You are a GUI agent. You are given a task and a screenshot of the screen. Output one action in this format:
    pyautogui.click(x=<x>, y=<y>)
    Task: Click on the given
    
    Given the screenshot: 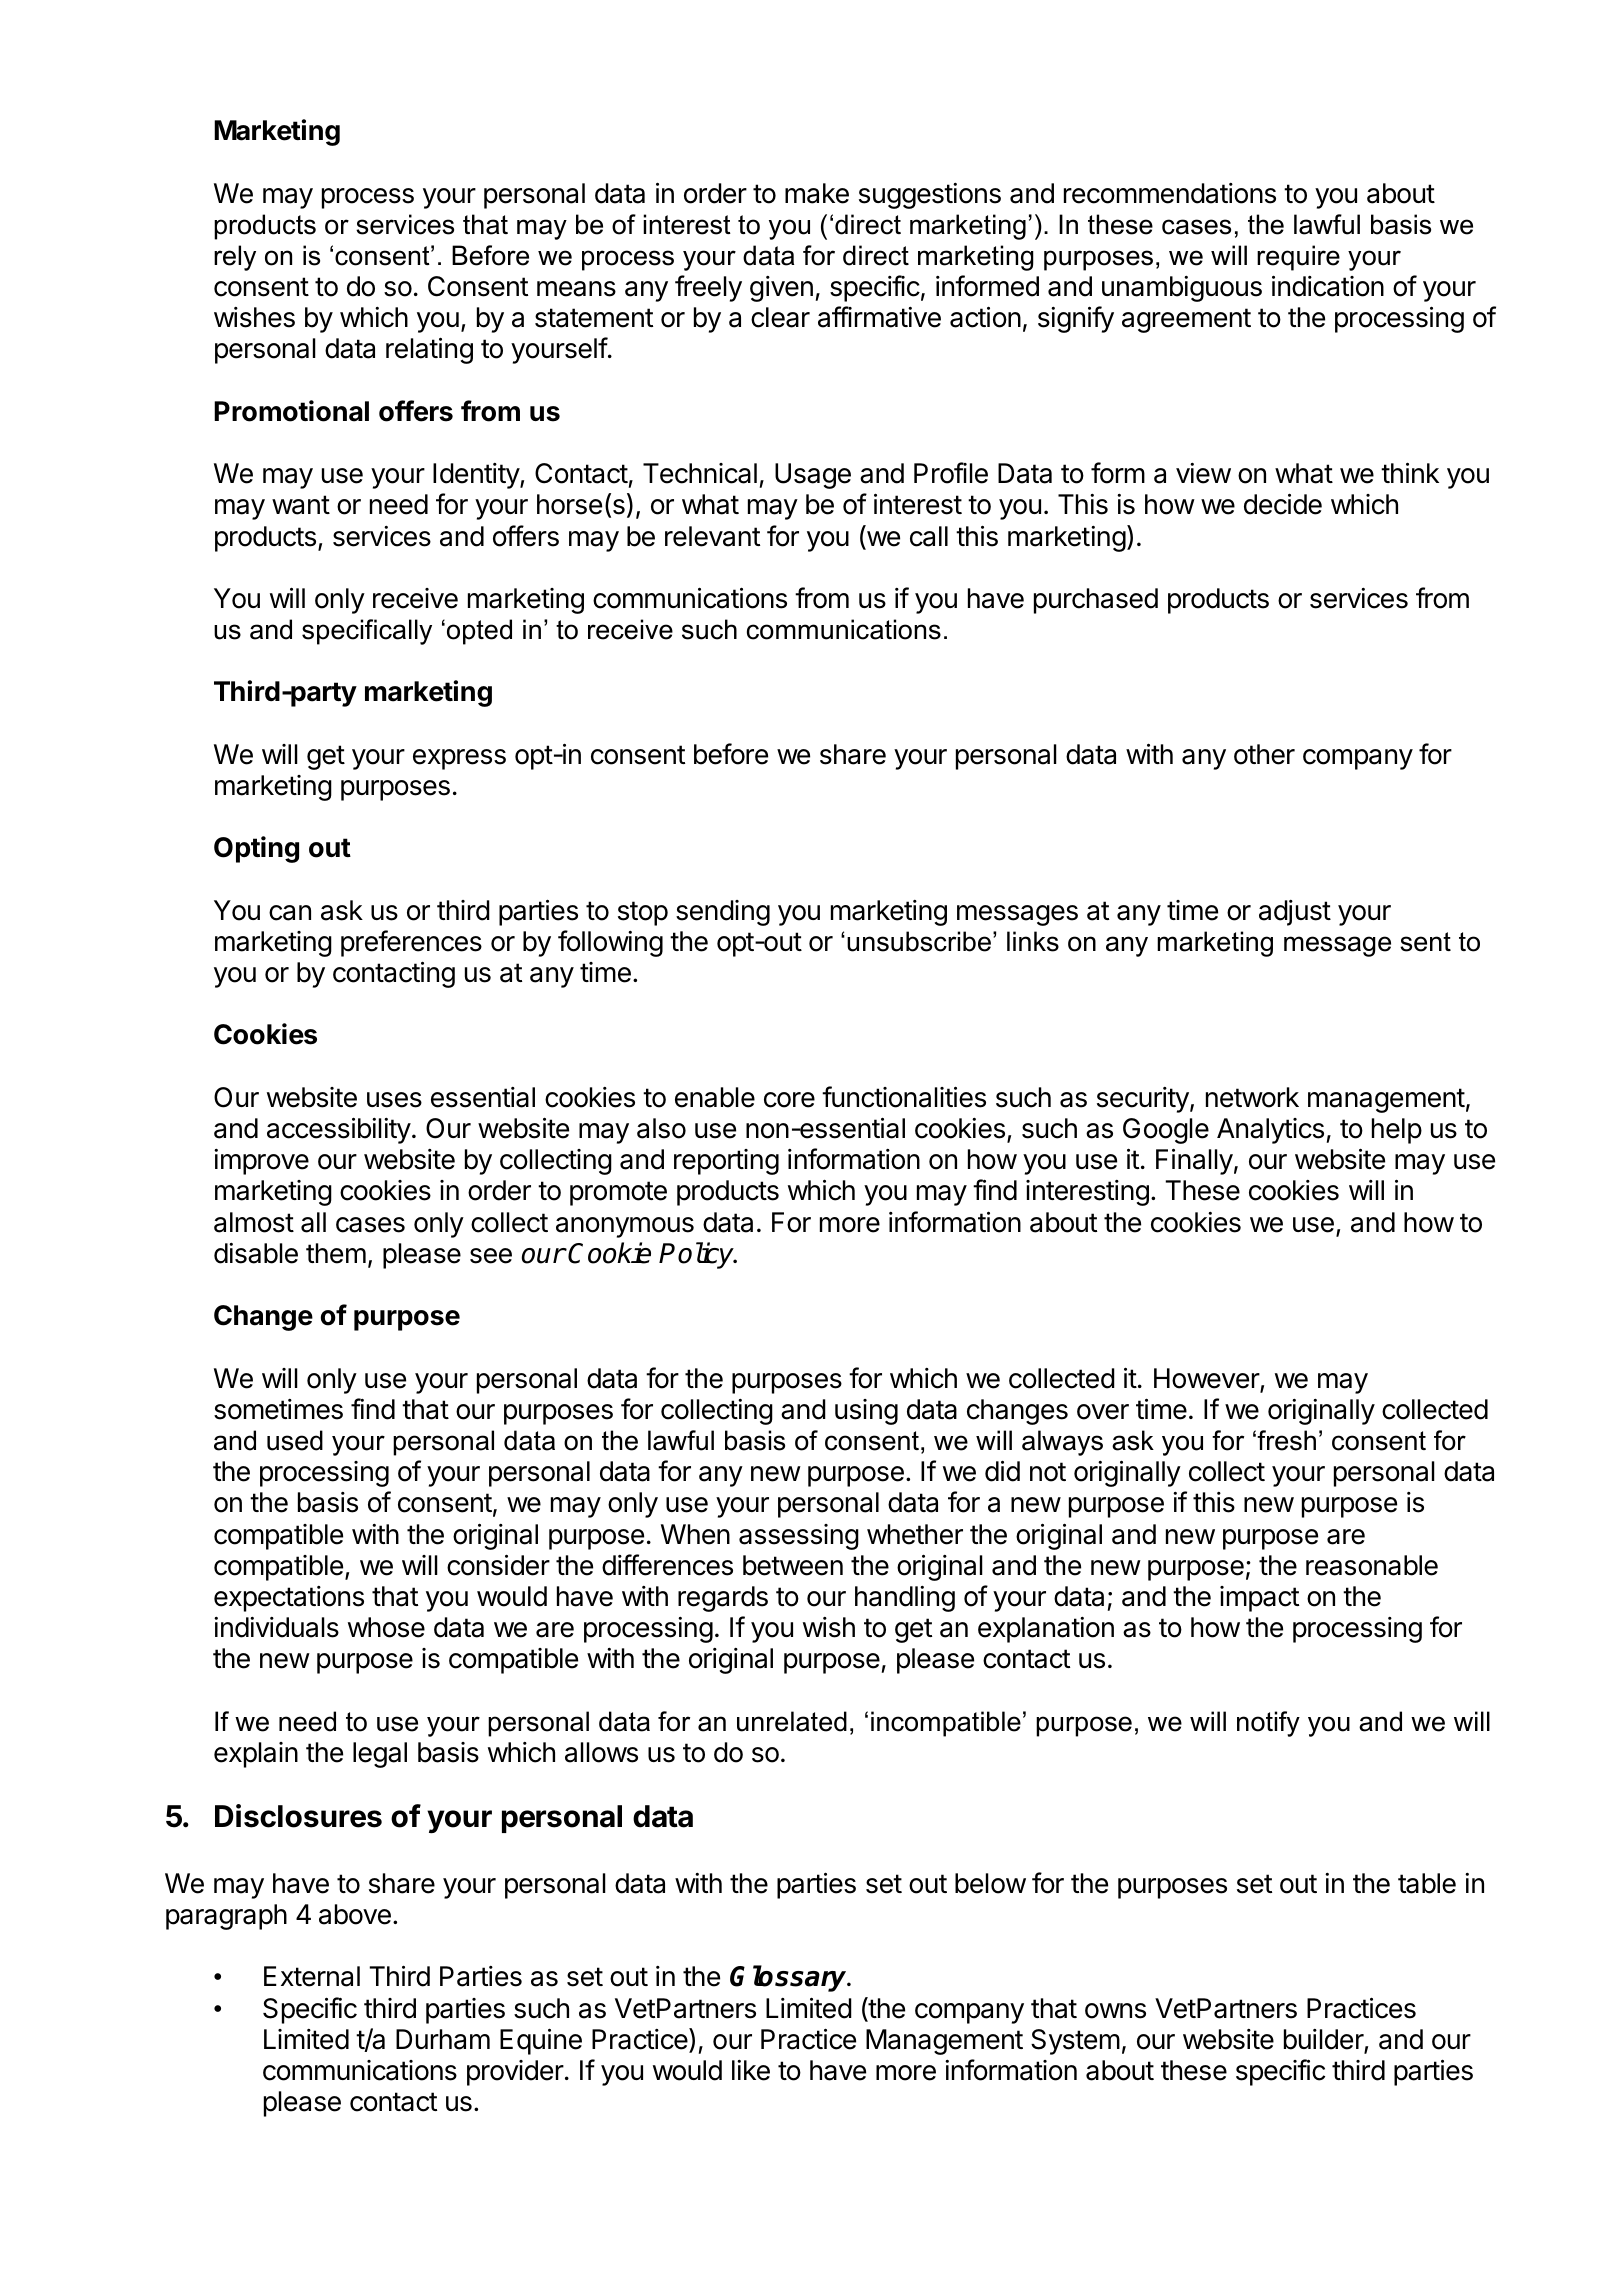 What is the action you would take?
    pyautogui.click(x=781, y=289)
